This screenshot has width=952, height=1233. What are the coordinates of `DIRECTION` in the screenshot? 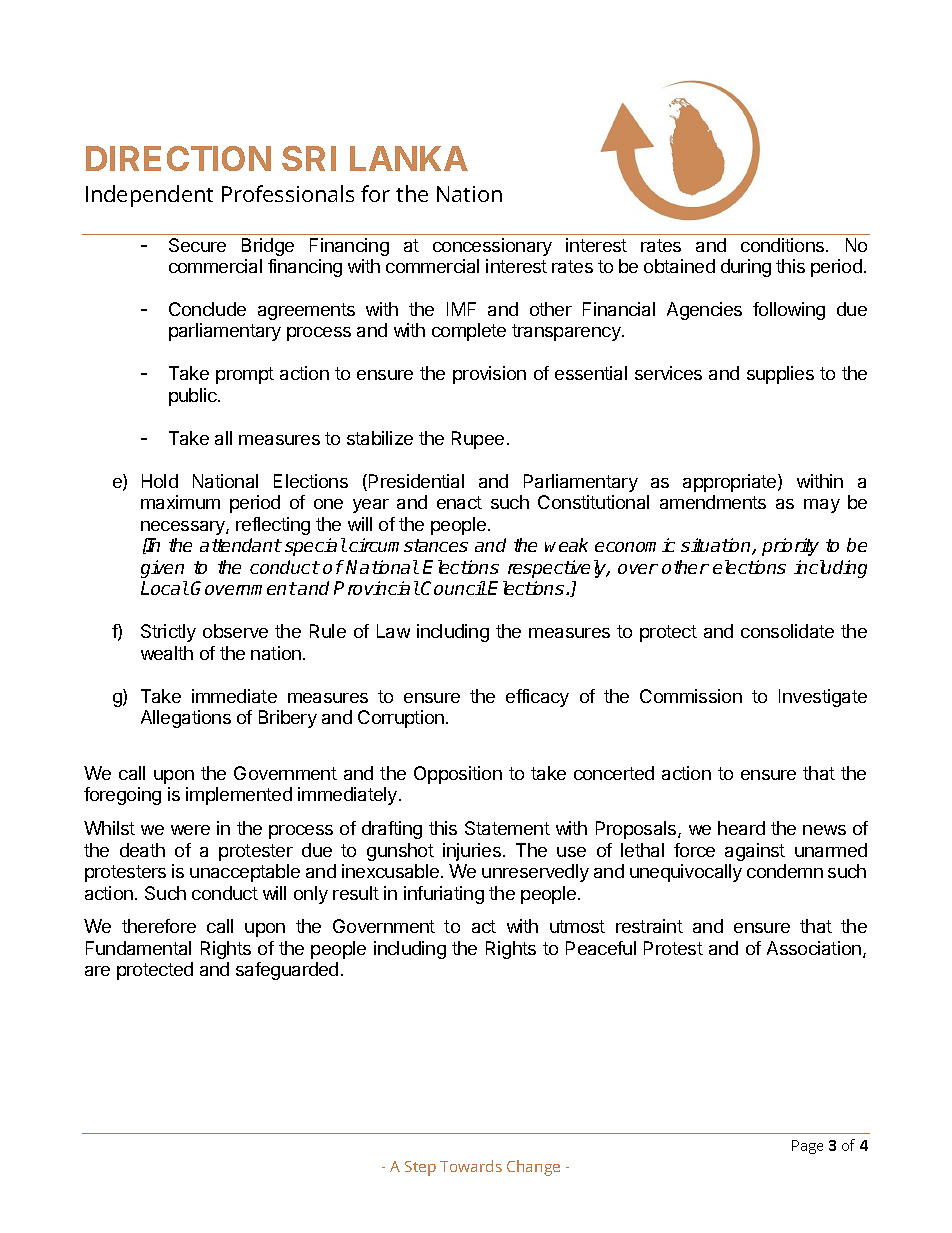 It's located at (178, 158).
